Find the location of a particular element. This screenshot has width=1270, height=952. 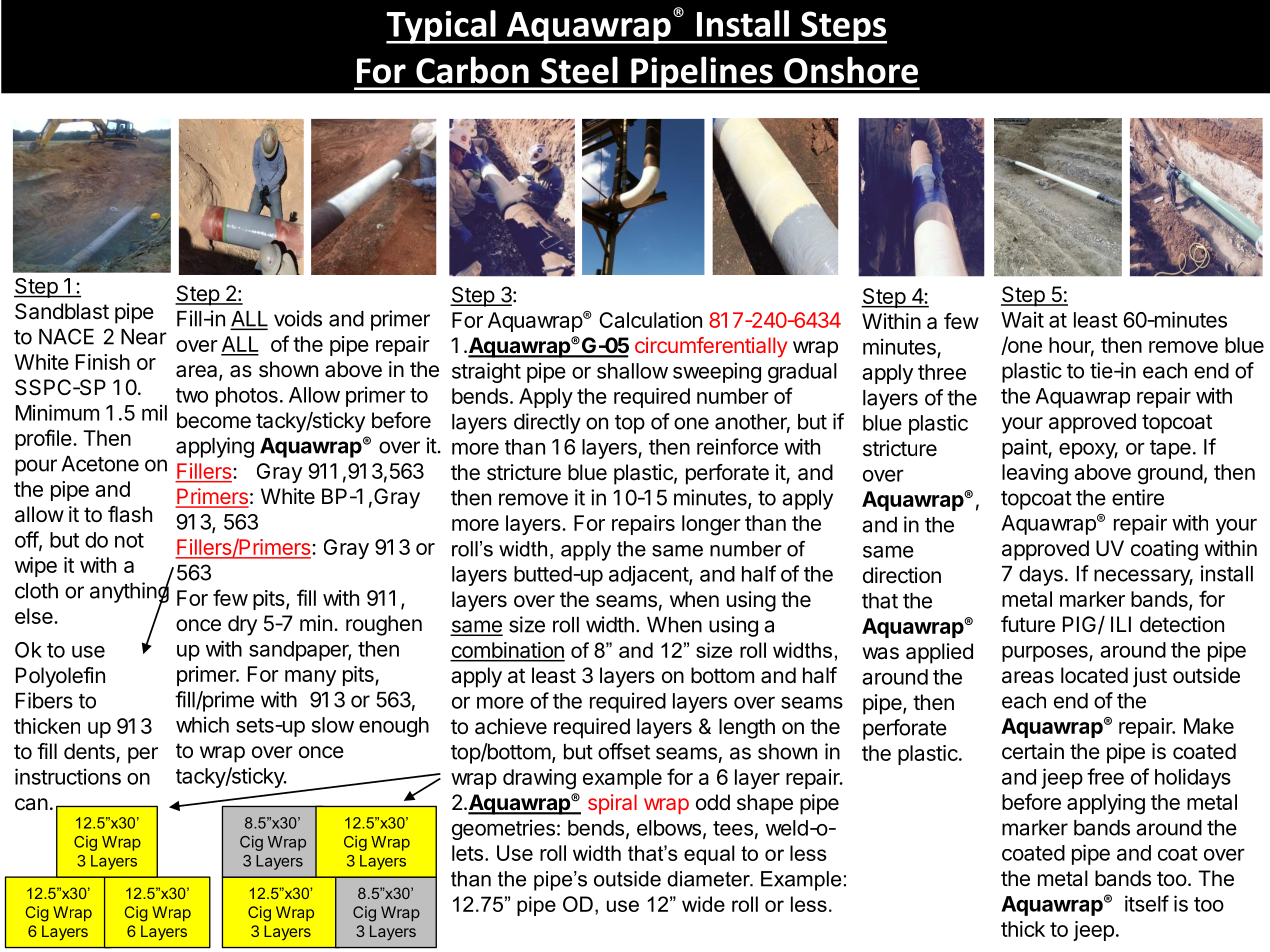

itself is located at coordinates (1147, 903).
